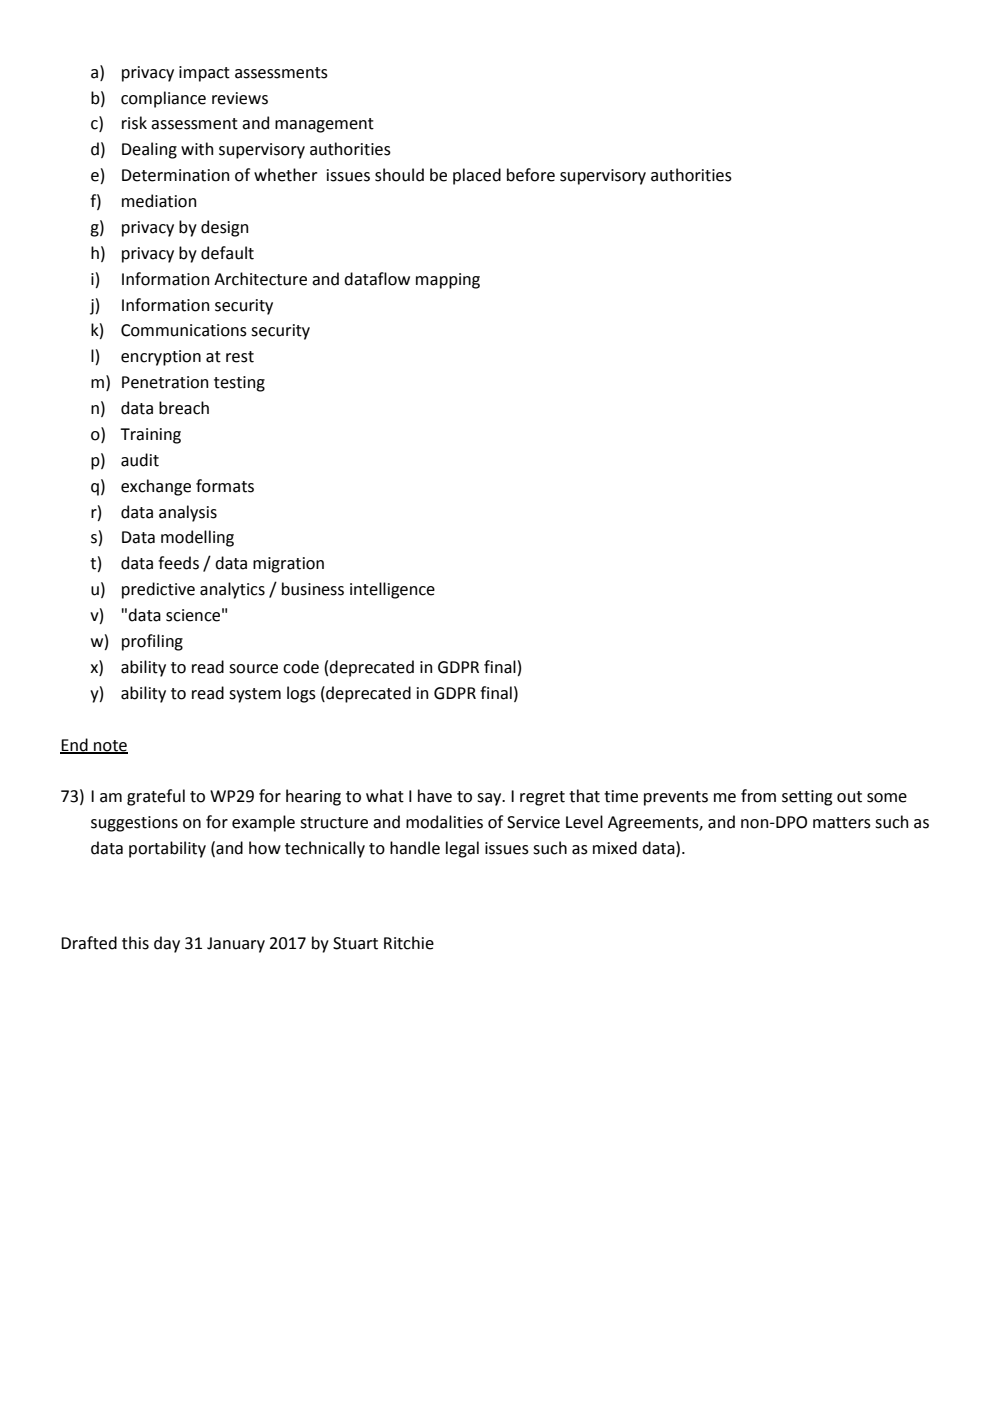  Describe the element at coordinates (758, 796) in the screenshot. I see `from` at that location.
